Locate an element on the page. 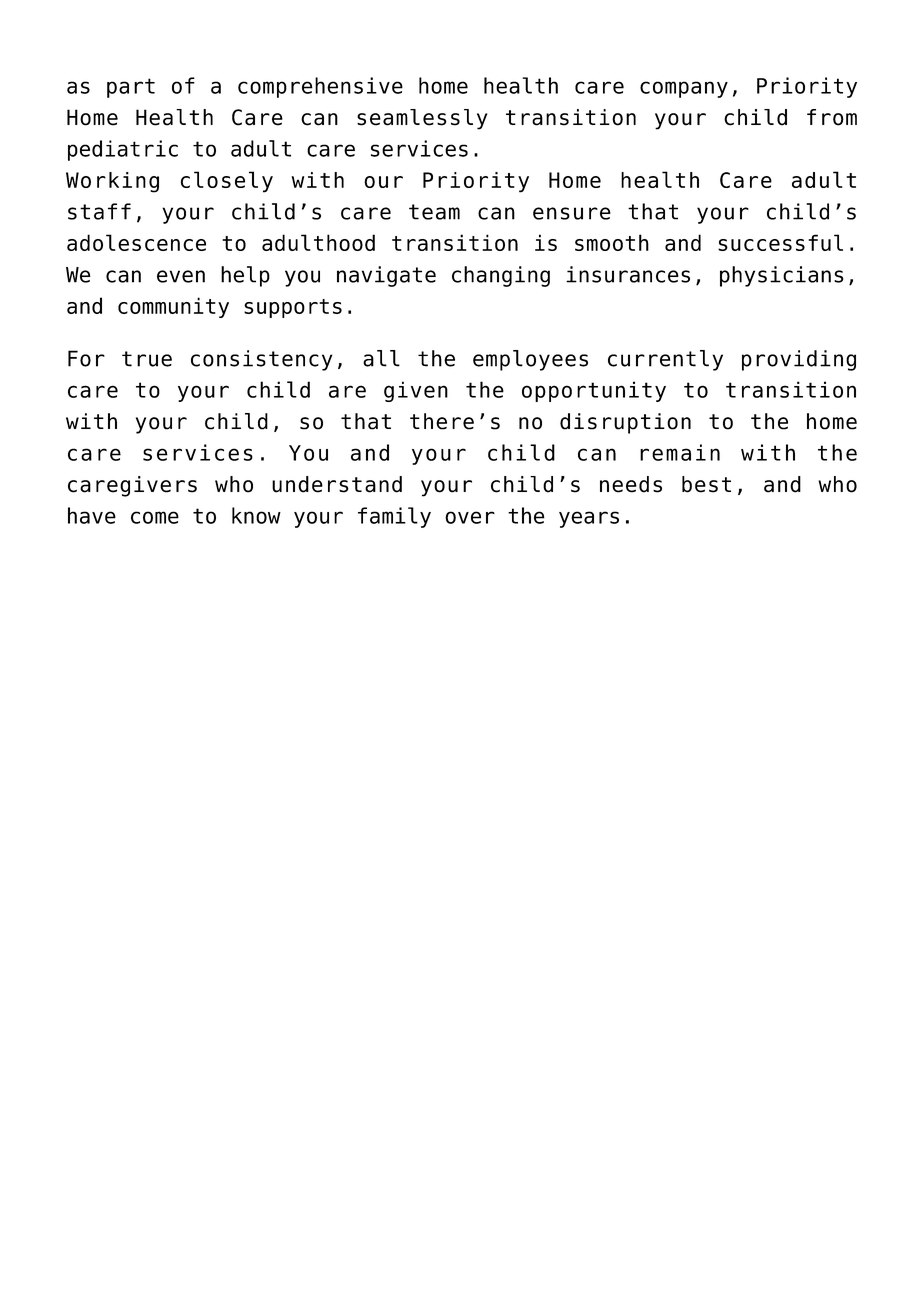  disruption is located at coordinates (625, 423).
